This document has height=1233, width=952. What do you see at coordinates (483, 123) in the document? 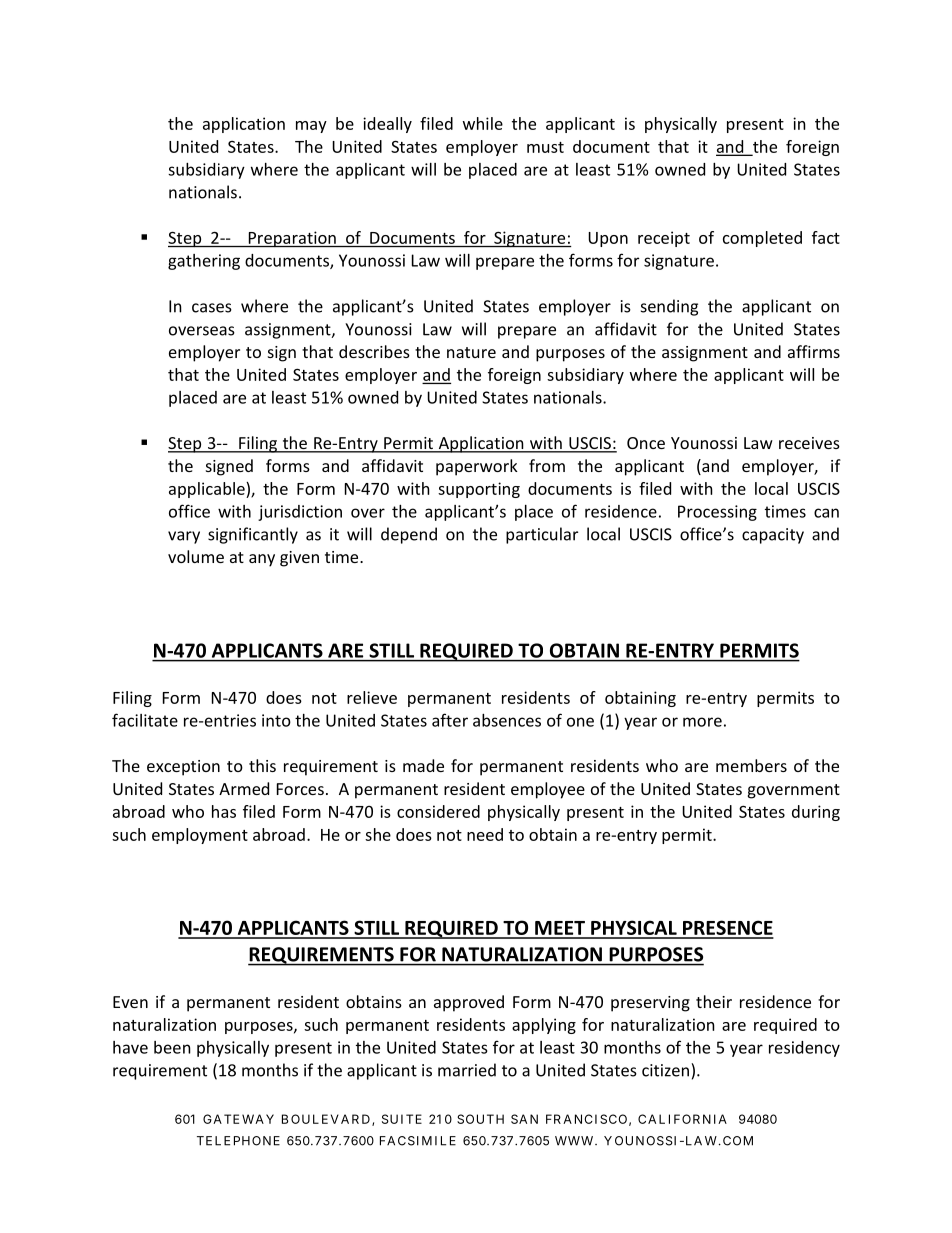
I see `while` at bounding box center [483, 123].
